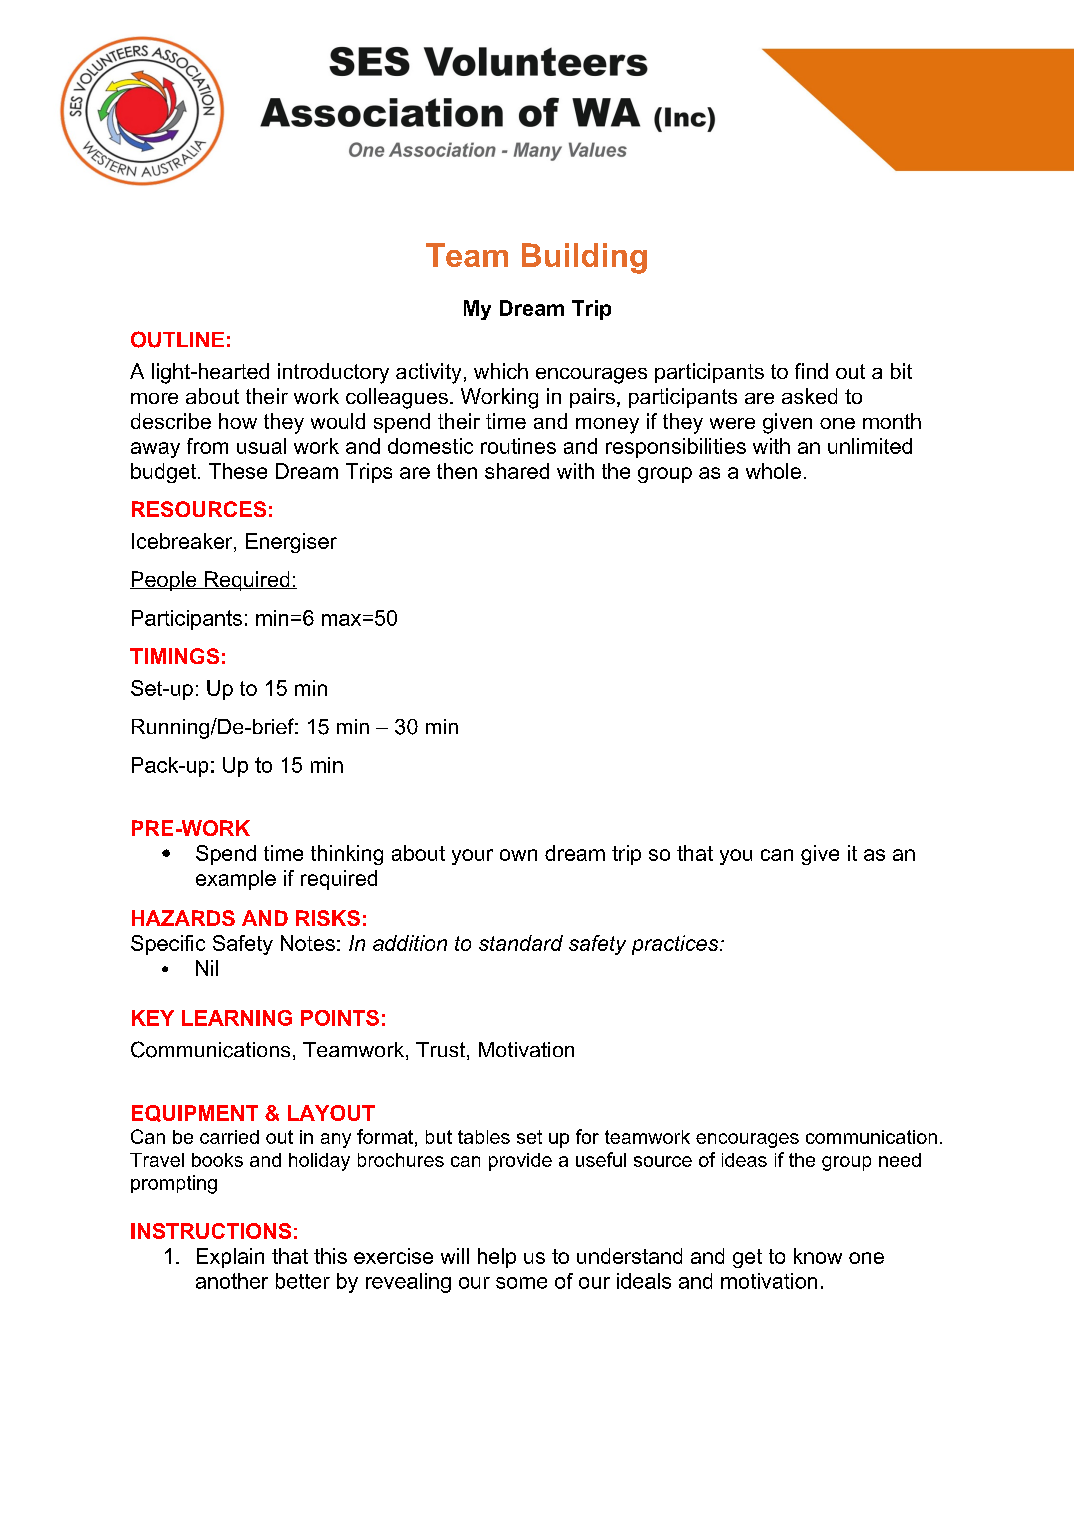 This image has width=1074, height=1519. I want to click on shared, so click(517, 471).
